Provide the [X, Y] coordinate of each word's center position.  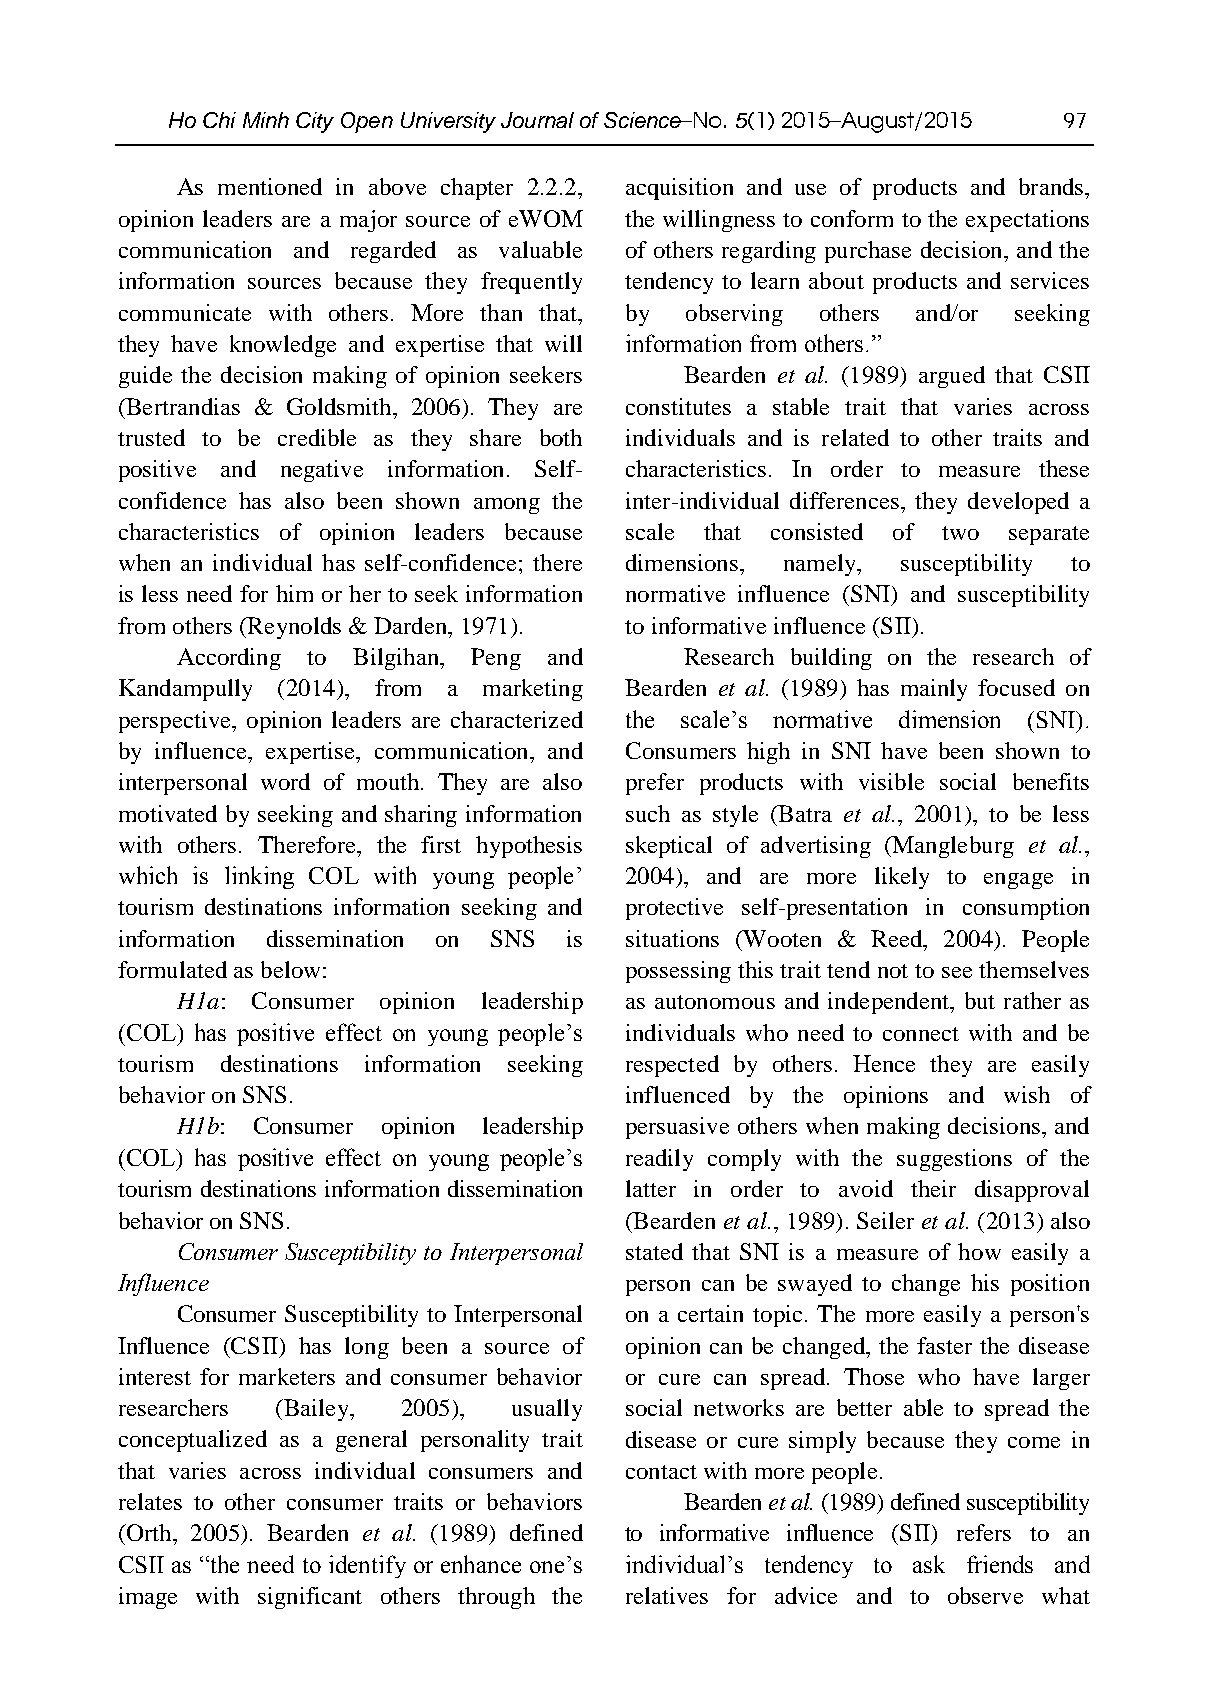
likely [902, 878]
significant [310, 1598]
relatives [667, 1595]
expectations [1027, 221]
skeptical [669, 847]
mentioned [270, 186]
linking [259, 877]
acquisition [679, 189]
